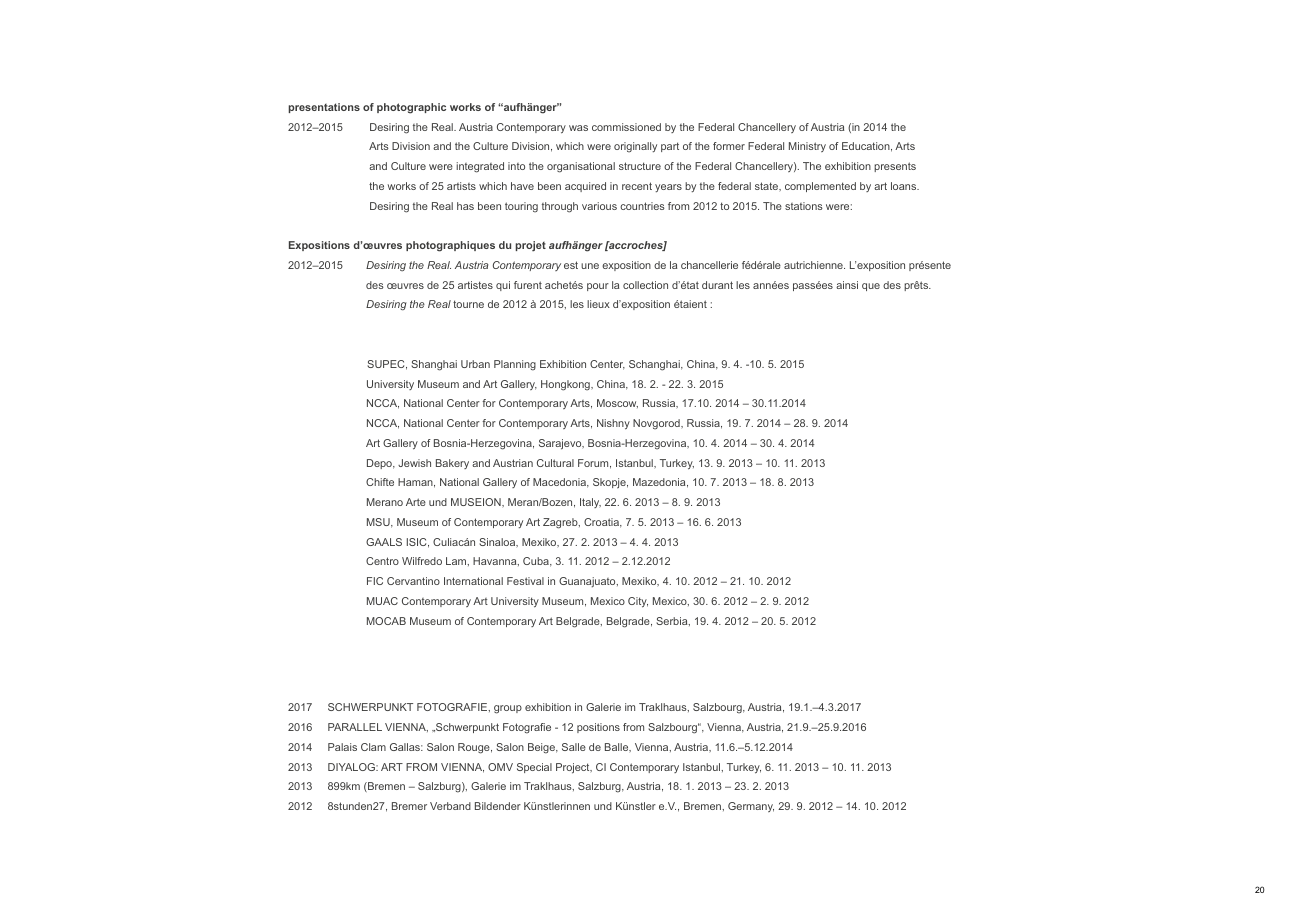 The image size is (1308, 924). What do you see at coordinates (409, 806) in the screenshot?
I see `Bremer` at bounding box center [409, 806].
